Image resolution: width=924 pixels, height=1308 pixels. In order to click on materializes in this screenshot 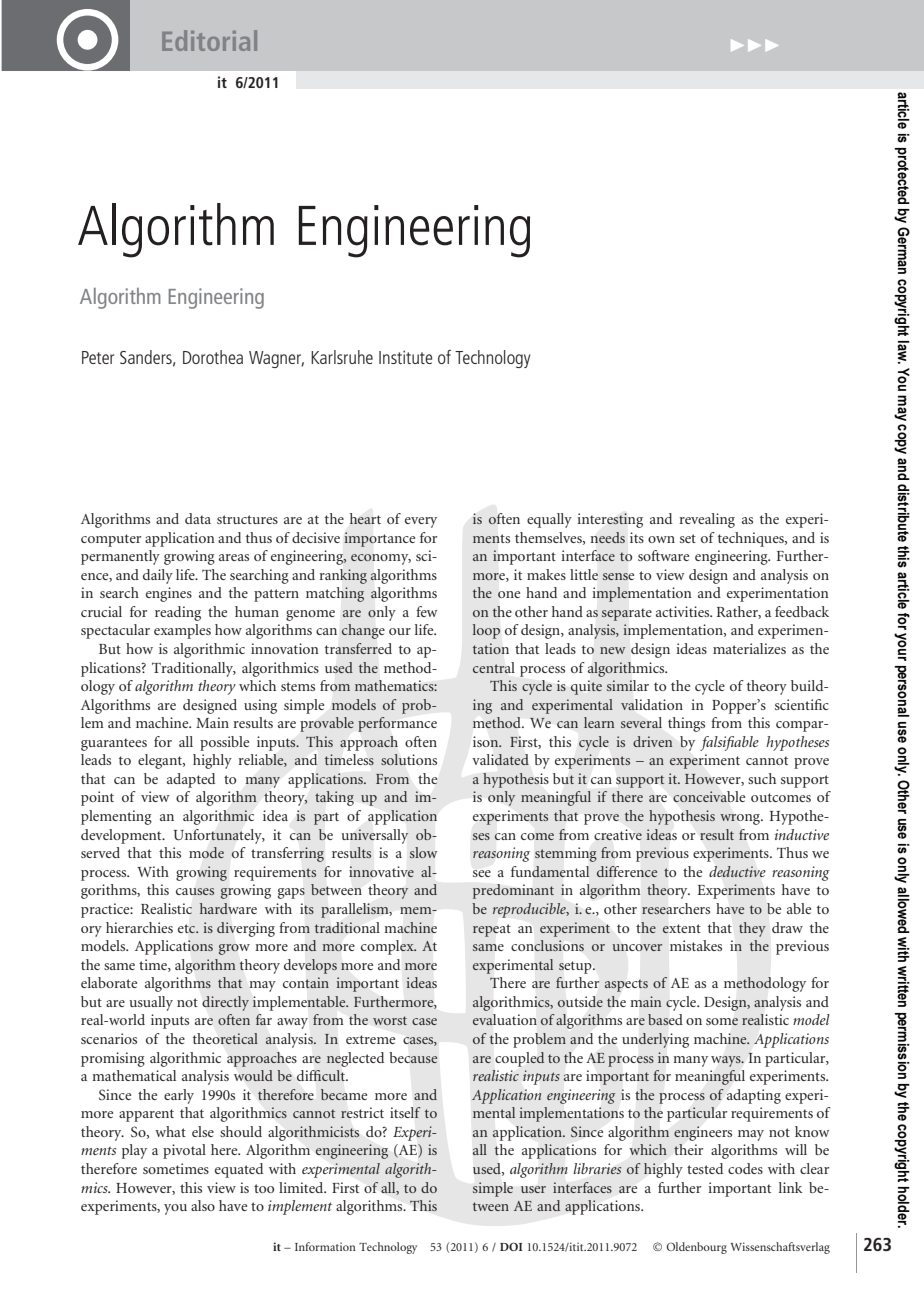, I will do `click(749, 648)`.
